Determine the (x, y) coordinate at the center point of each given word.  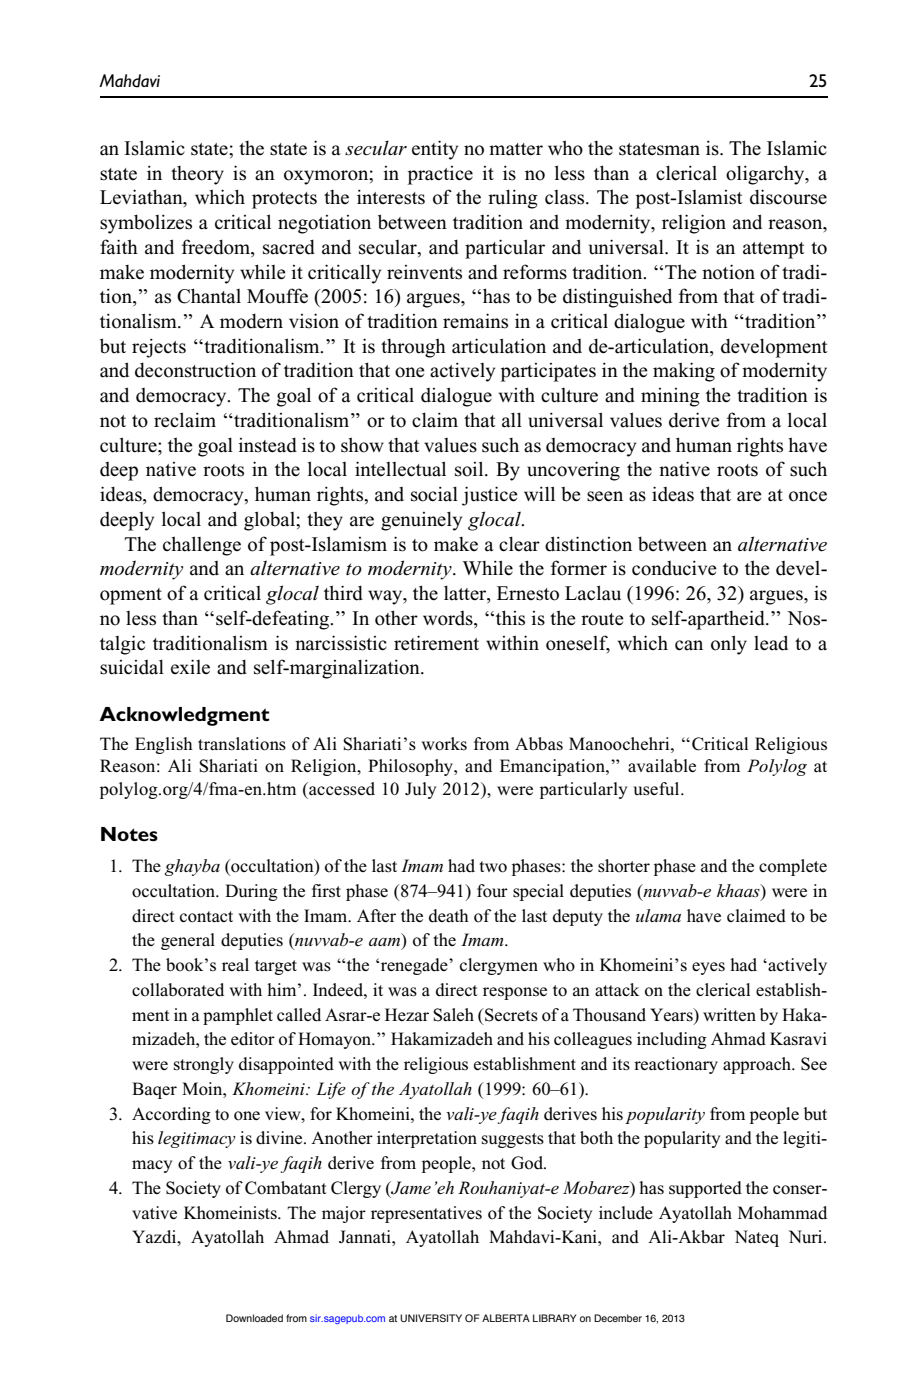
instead (267, 445)
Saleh (453, 1015)
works (444, 744)
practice (440, 175)
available (662, 766)
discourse (788, 197)
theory (197, 175)
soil (470, 469)
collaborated (178, 990)
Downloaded (254, 1318)
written (729, 1014)
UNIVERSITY (431, 1318)
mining (670, 397)
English (164, 745)
